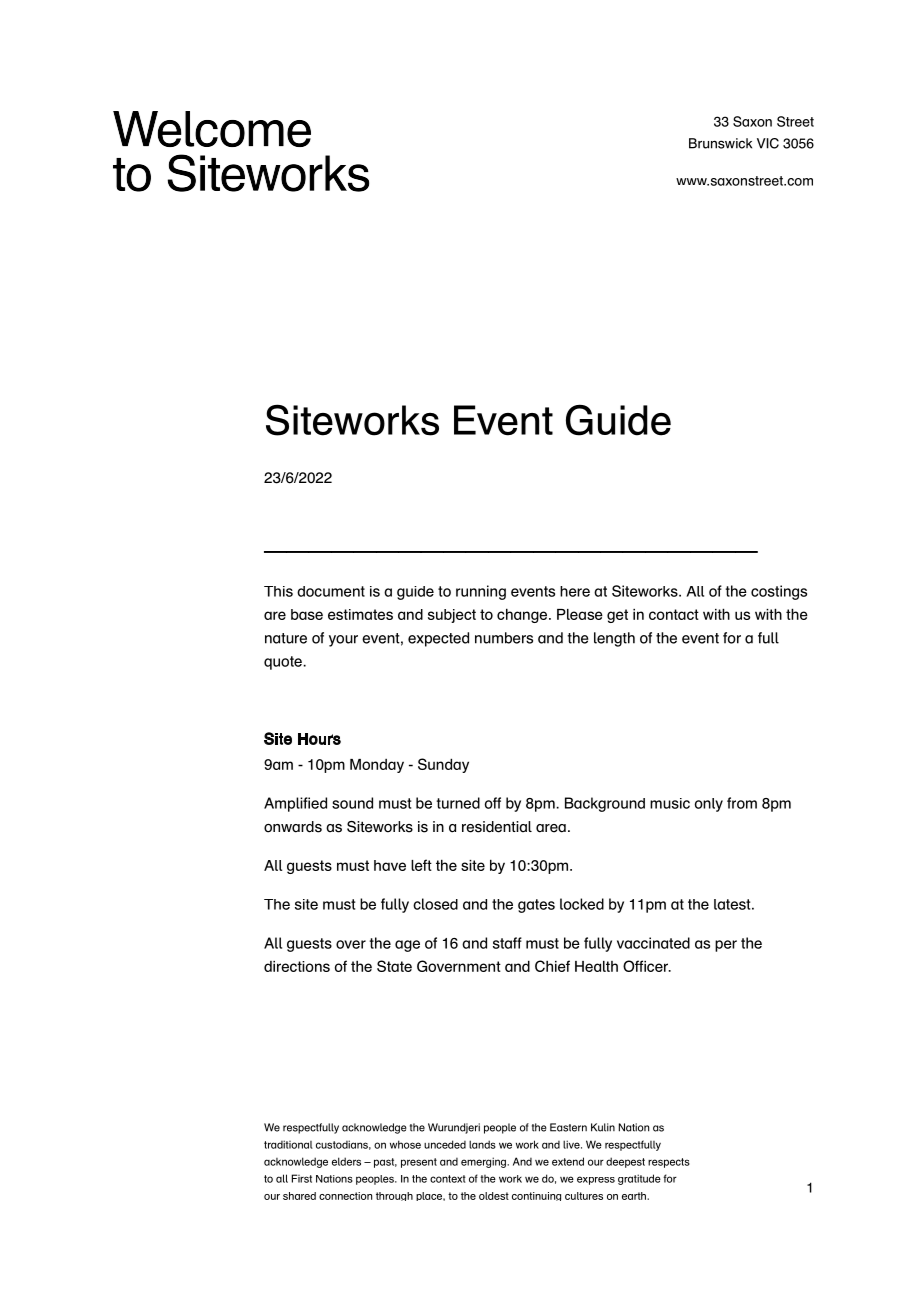 This screenshot has width=924, height=1308. I want to click on running, so click(481, 592).
